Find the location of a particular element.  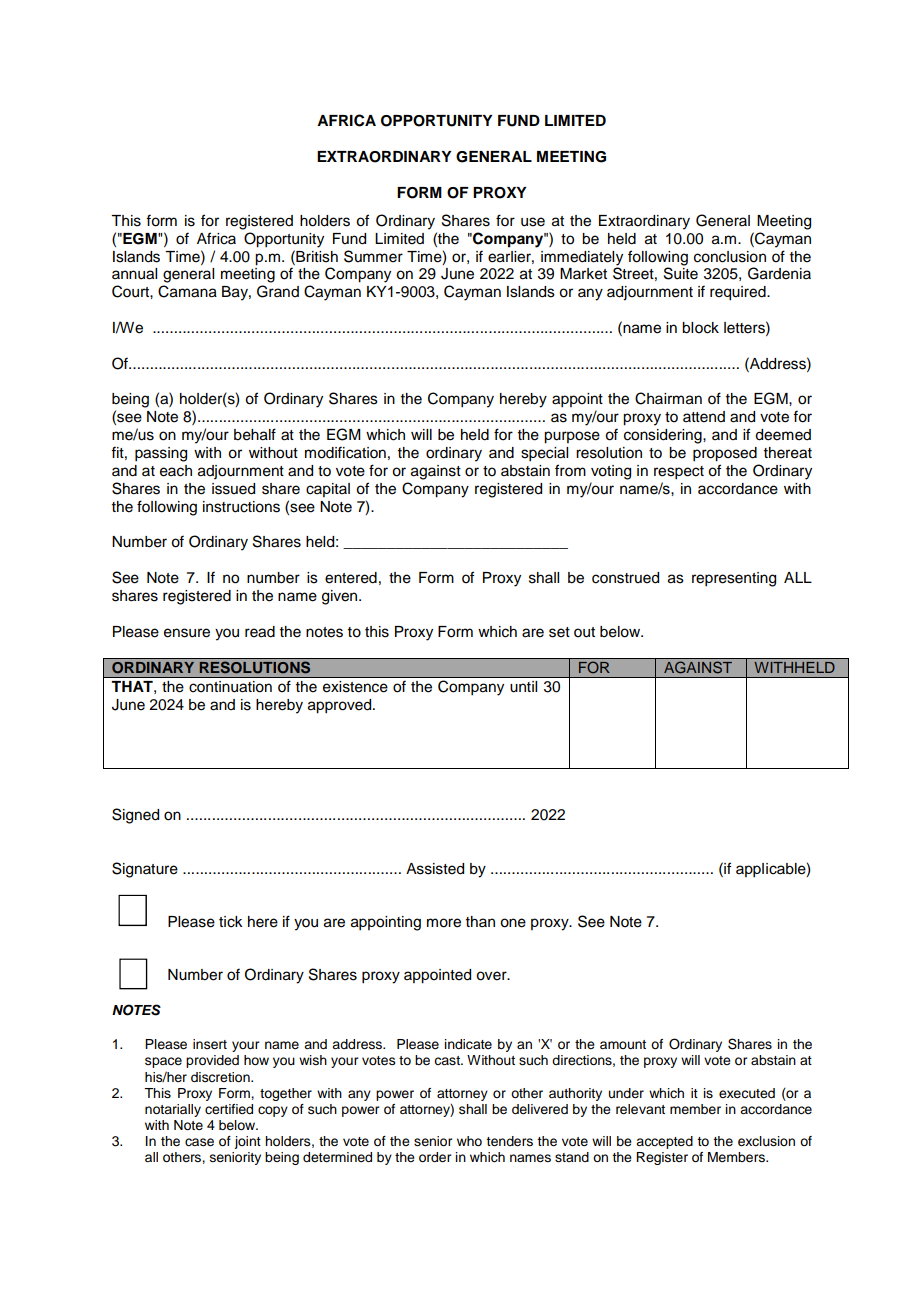

use is located at coordinates (533, 222).
